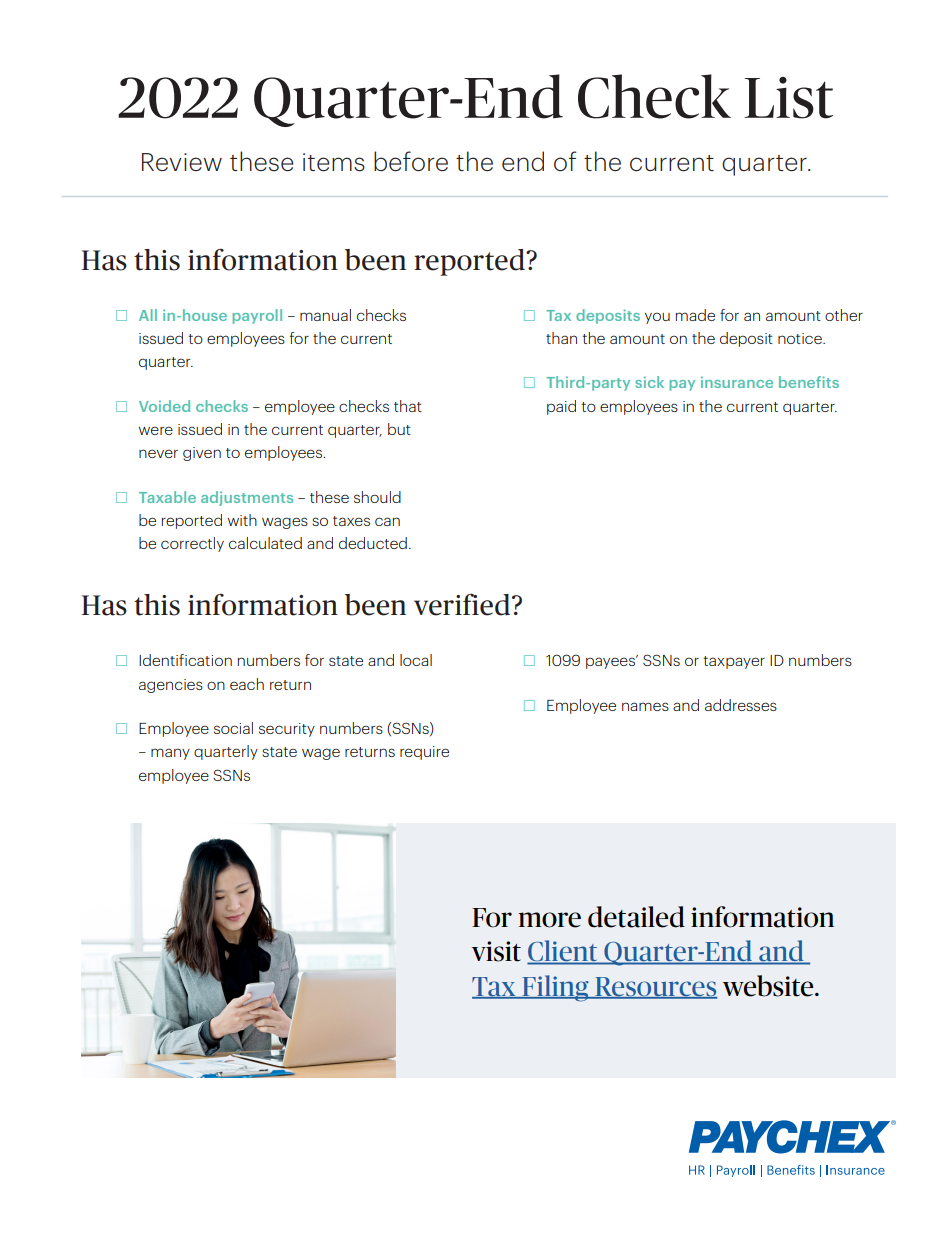 This screenshot has height=1233, width=952. What do you see at coordinates (788, 98) in the screenshot?
I see `List` at bounding box center [788, 98].
